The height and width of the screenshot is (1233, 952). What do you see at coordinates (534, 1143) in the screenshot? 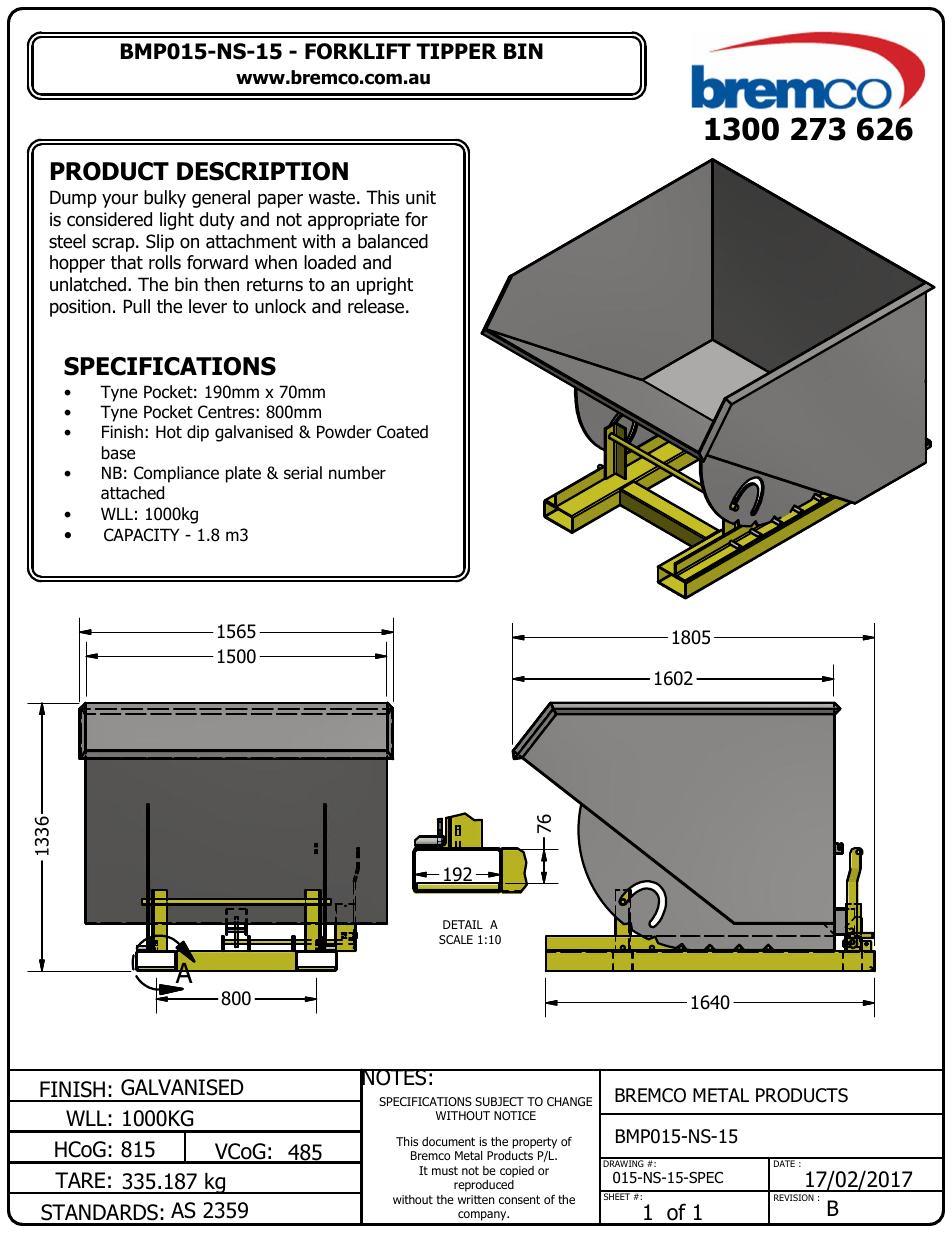
I see `property` at bounding box center [534, 1143].
